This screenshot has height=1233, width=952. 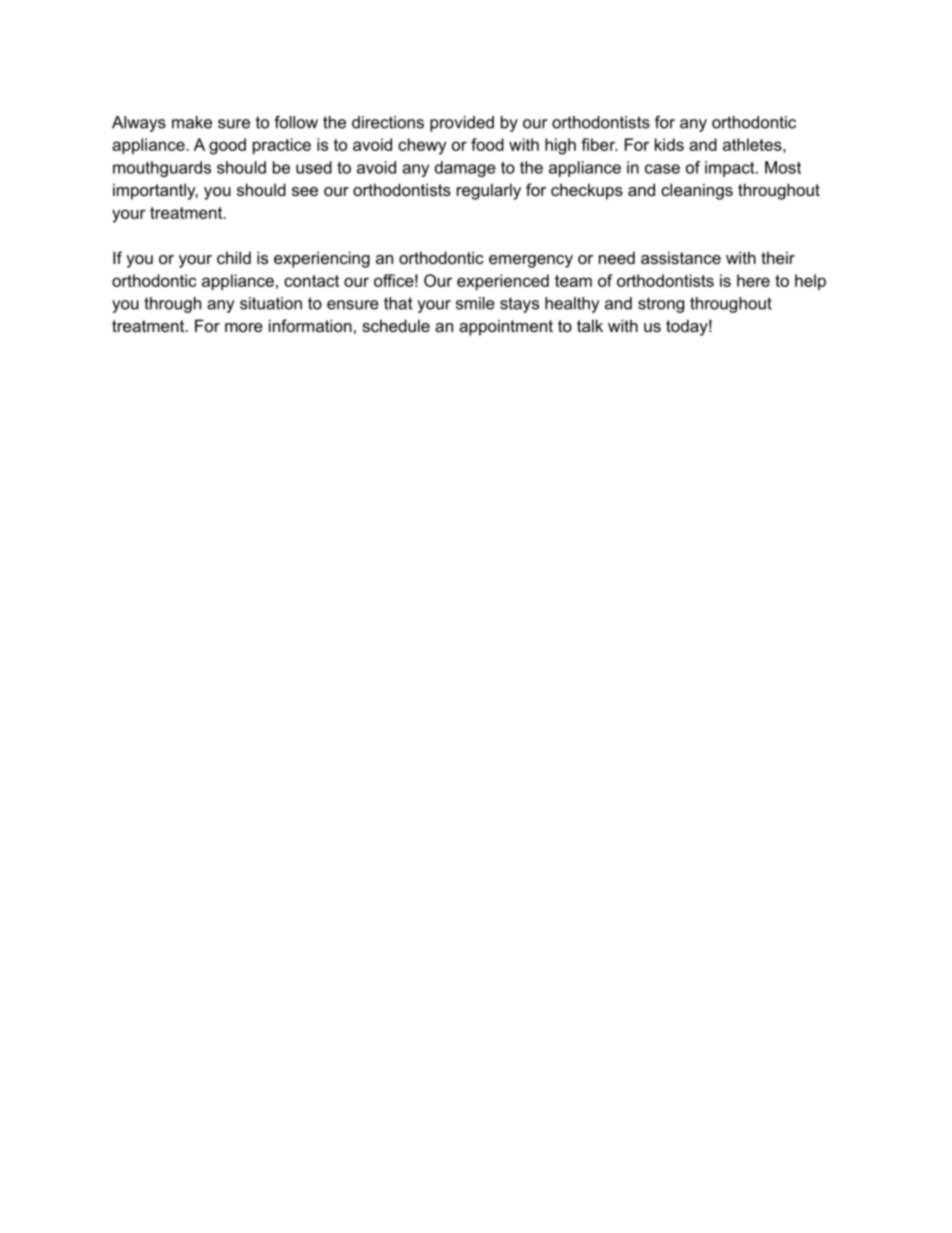 I want to click on contact, so click(x=311, y=281).
